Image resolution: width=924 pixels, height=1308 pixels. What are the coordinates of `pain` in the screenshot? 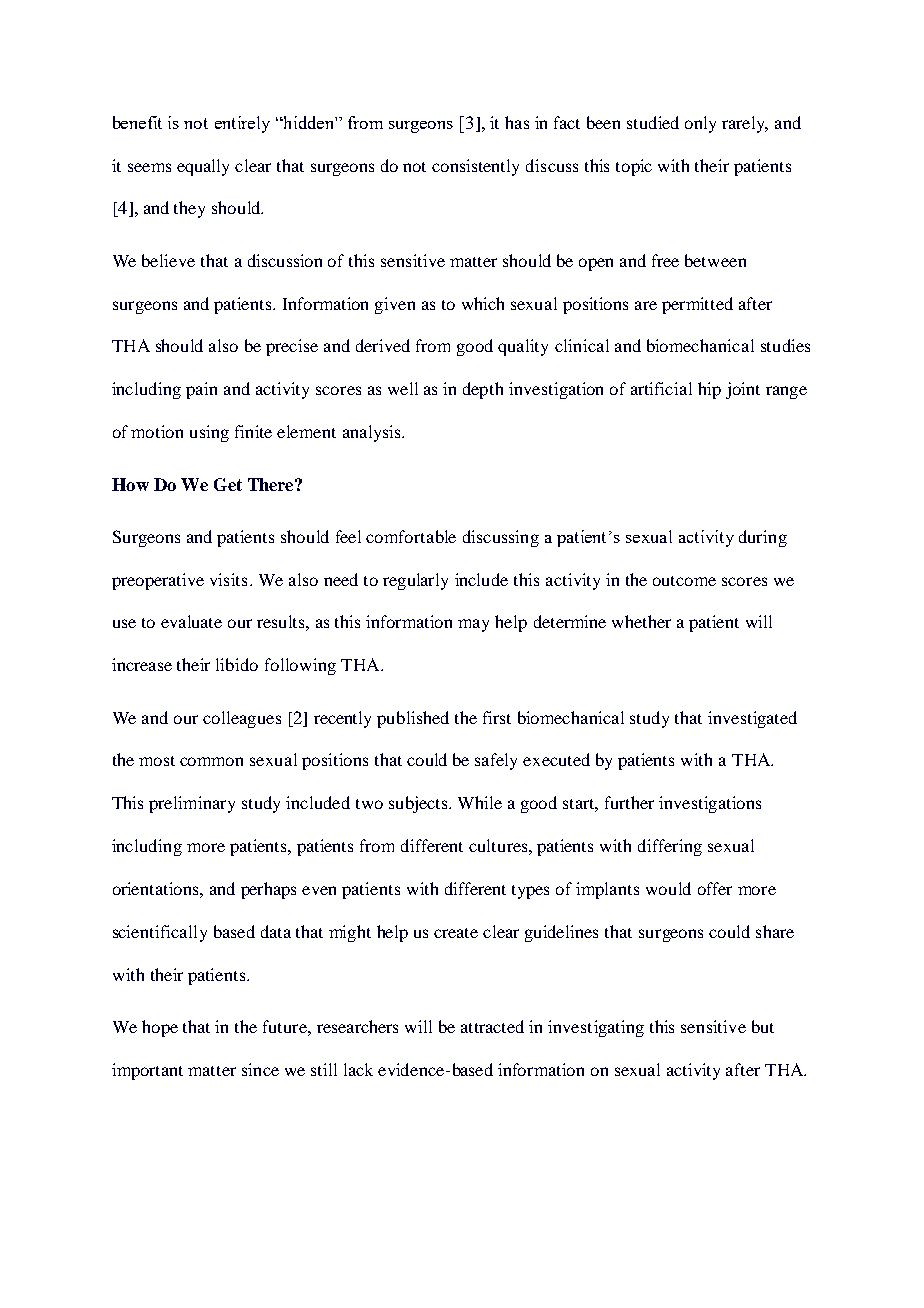 It's located at (201, 390).
